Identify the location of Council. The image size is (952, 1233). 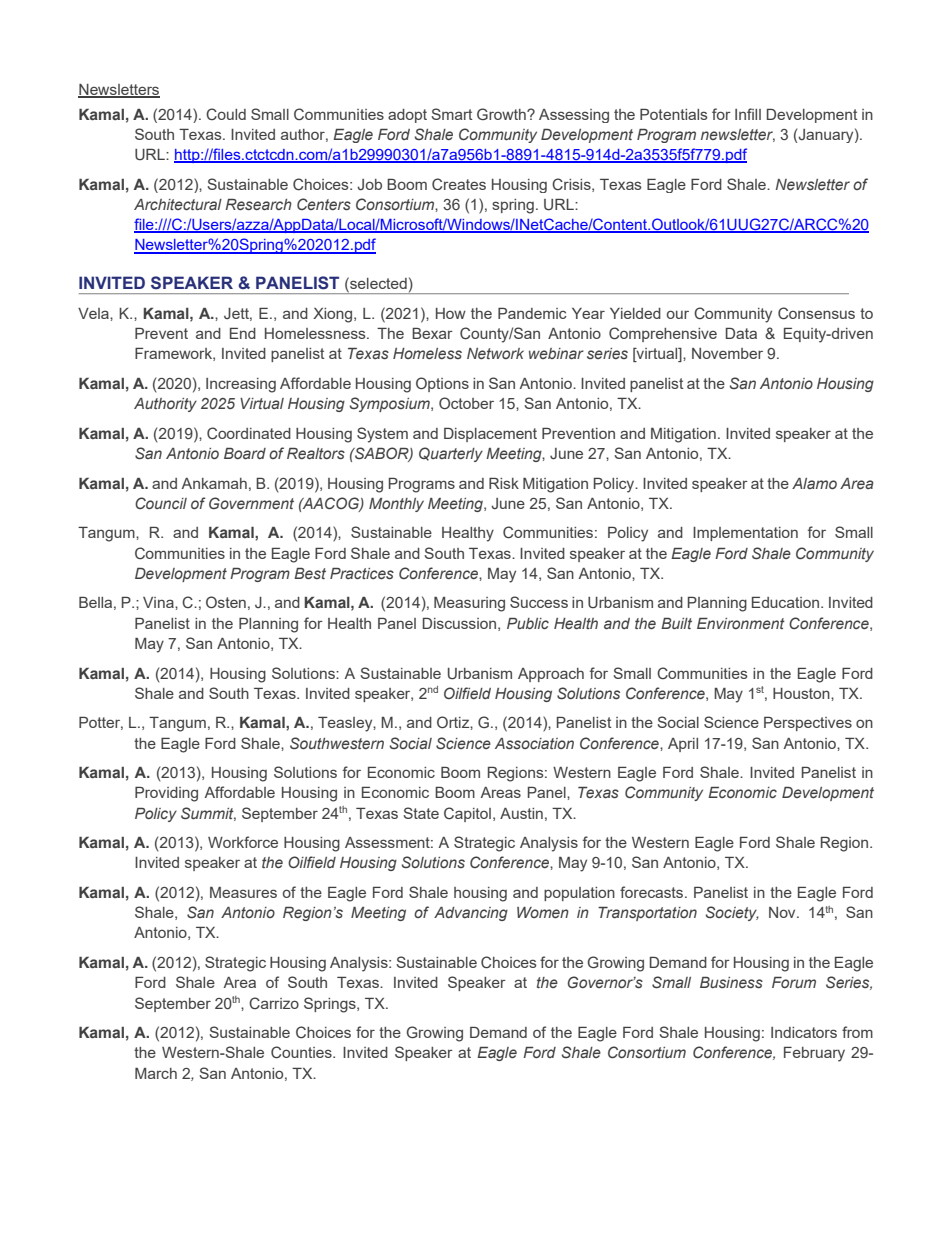
(161, 503).
